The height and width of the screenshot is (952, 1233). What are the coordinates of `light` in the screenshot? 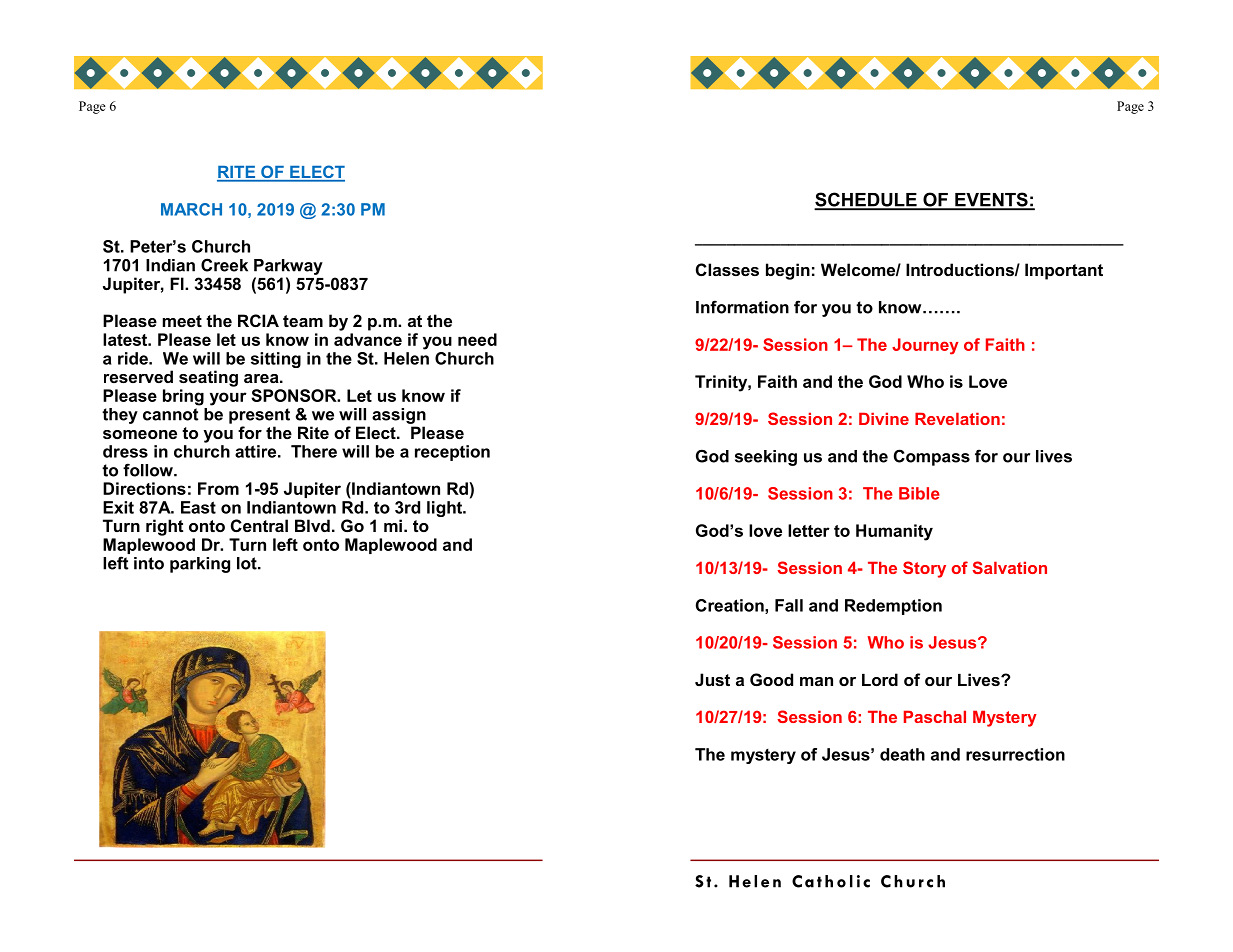 It's located at (445, 509).
